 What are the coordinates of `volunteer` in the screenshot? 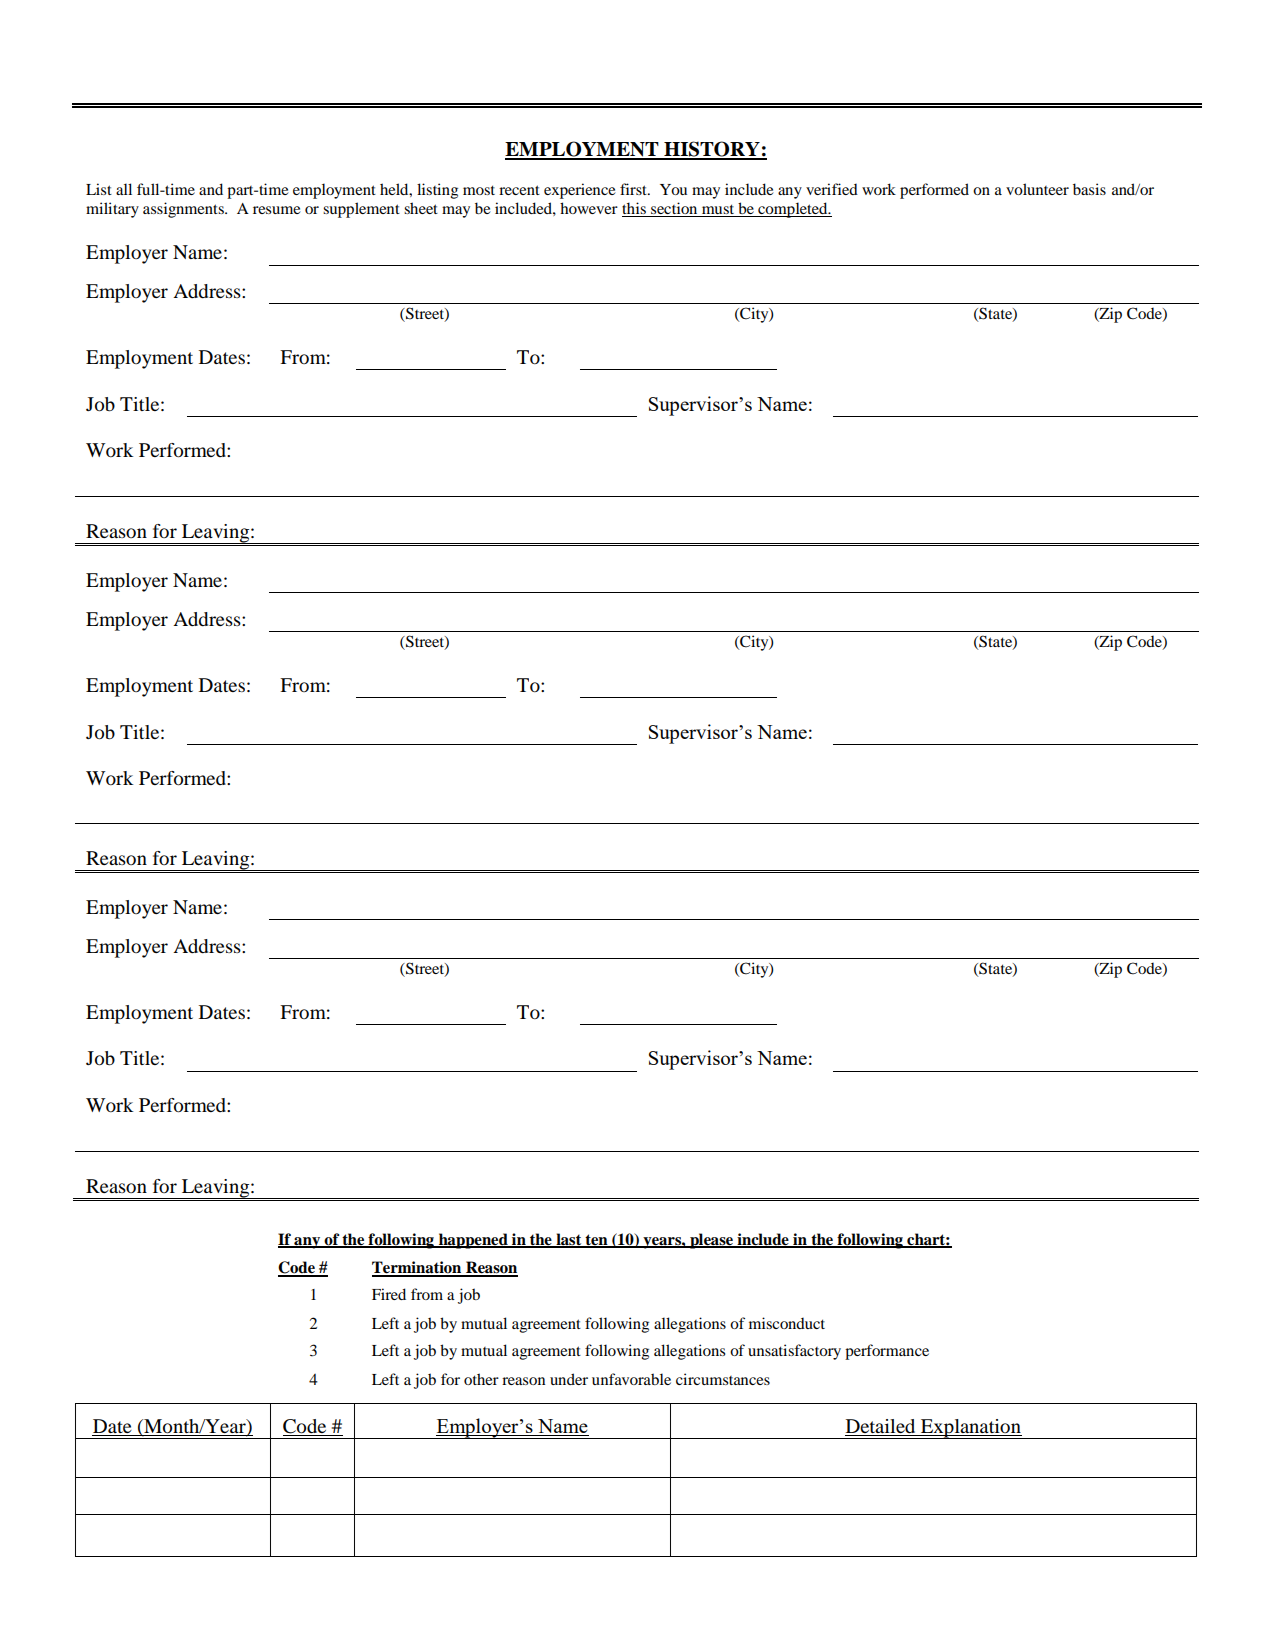 It's located at (1037, 189).
